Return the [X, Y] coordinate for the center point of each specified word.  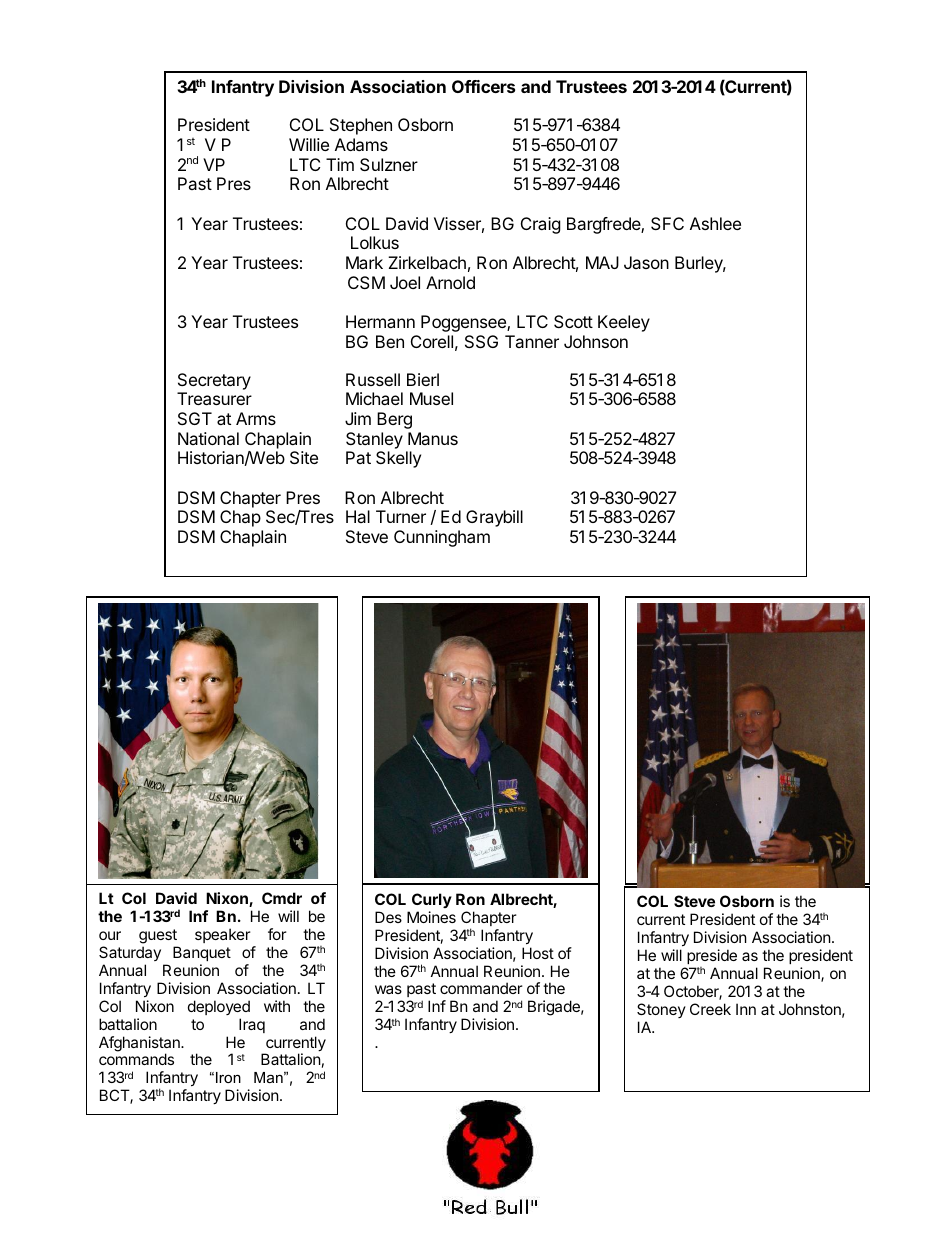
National [208, 438]
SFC [667, 223]
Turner [401, 516]
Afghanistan [140, 1045]
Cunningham [442, 538]
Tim [340, 164]
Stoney [661, 1010]
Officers [483, 86]
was [388, 989]
